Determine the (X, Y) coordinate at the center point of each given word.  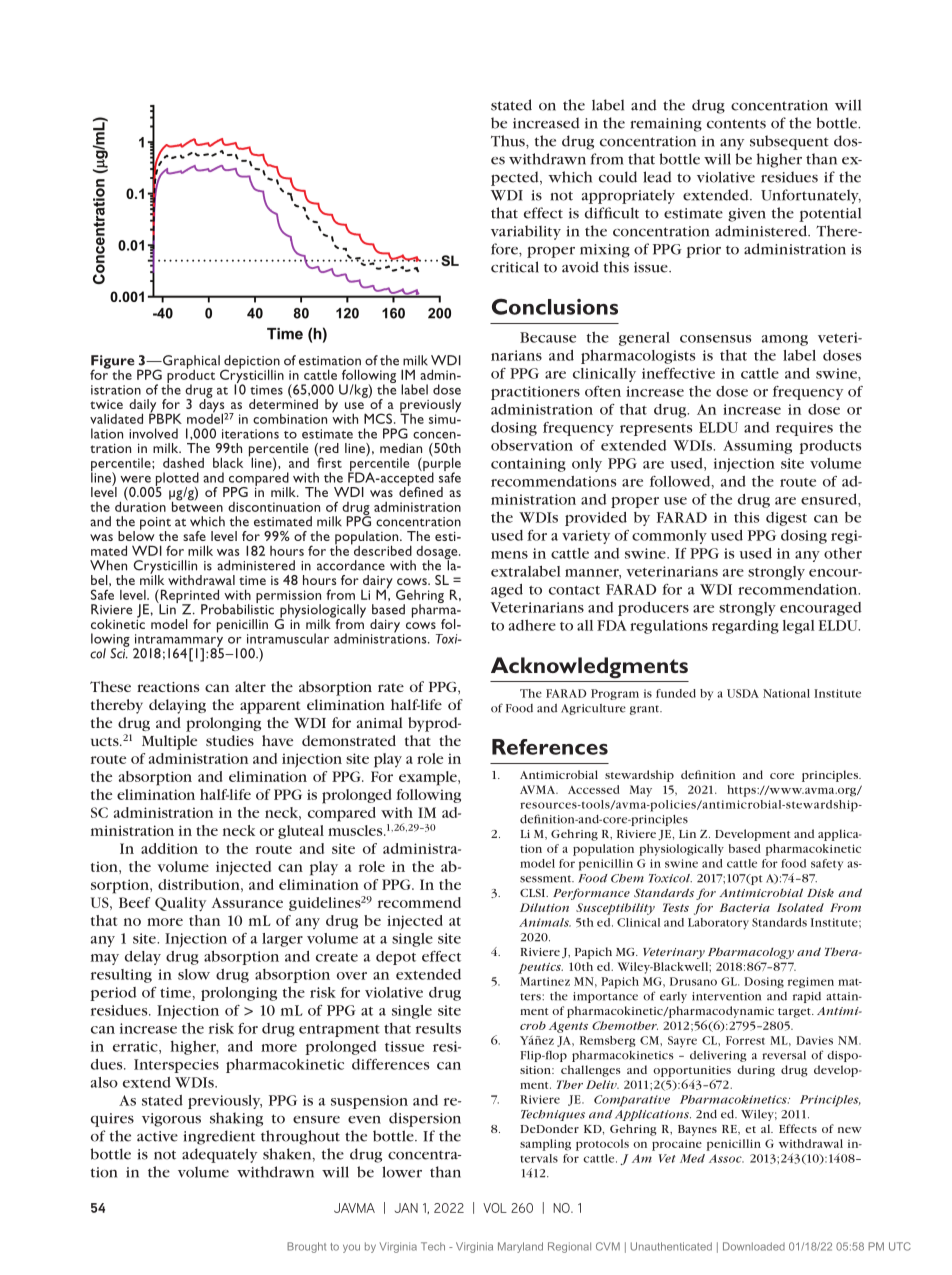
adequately (219, 1155)
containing (528, 465)
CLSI (534, 893)
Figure (113, 363)
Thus (509, 141)
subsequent (789, 142)
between (196, 505)
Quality (180, 904)
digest (786, 519)
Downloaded (754, 1246)
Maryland (520, 1247)
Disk (820, 892)
